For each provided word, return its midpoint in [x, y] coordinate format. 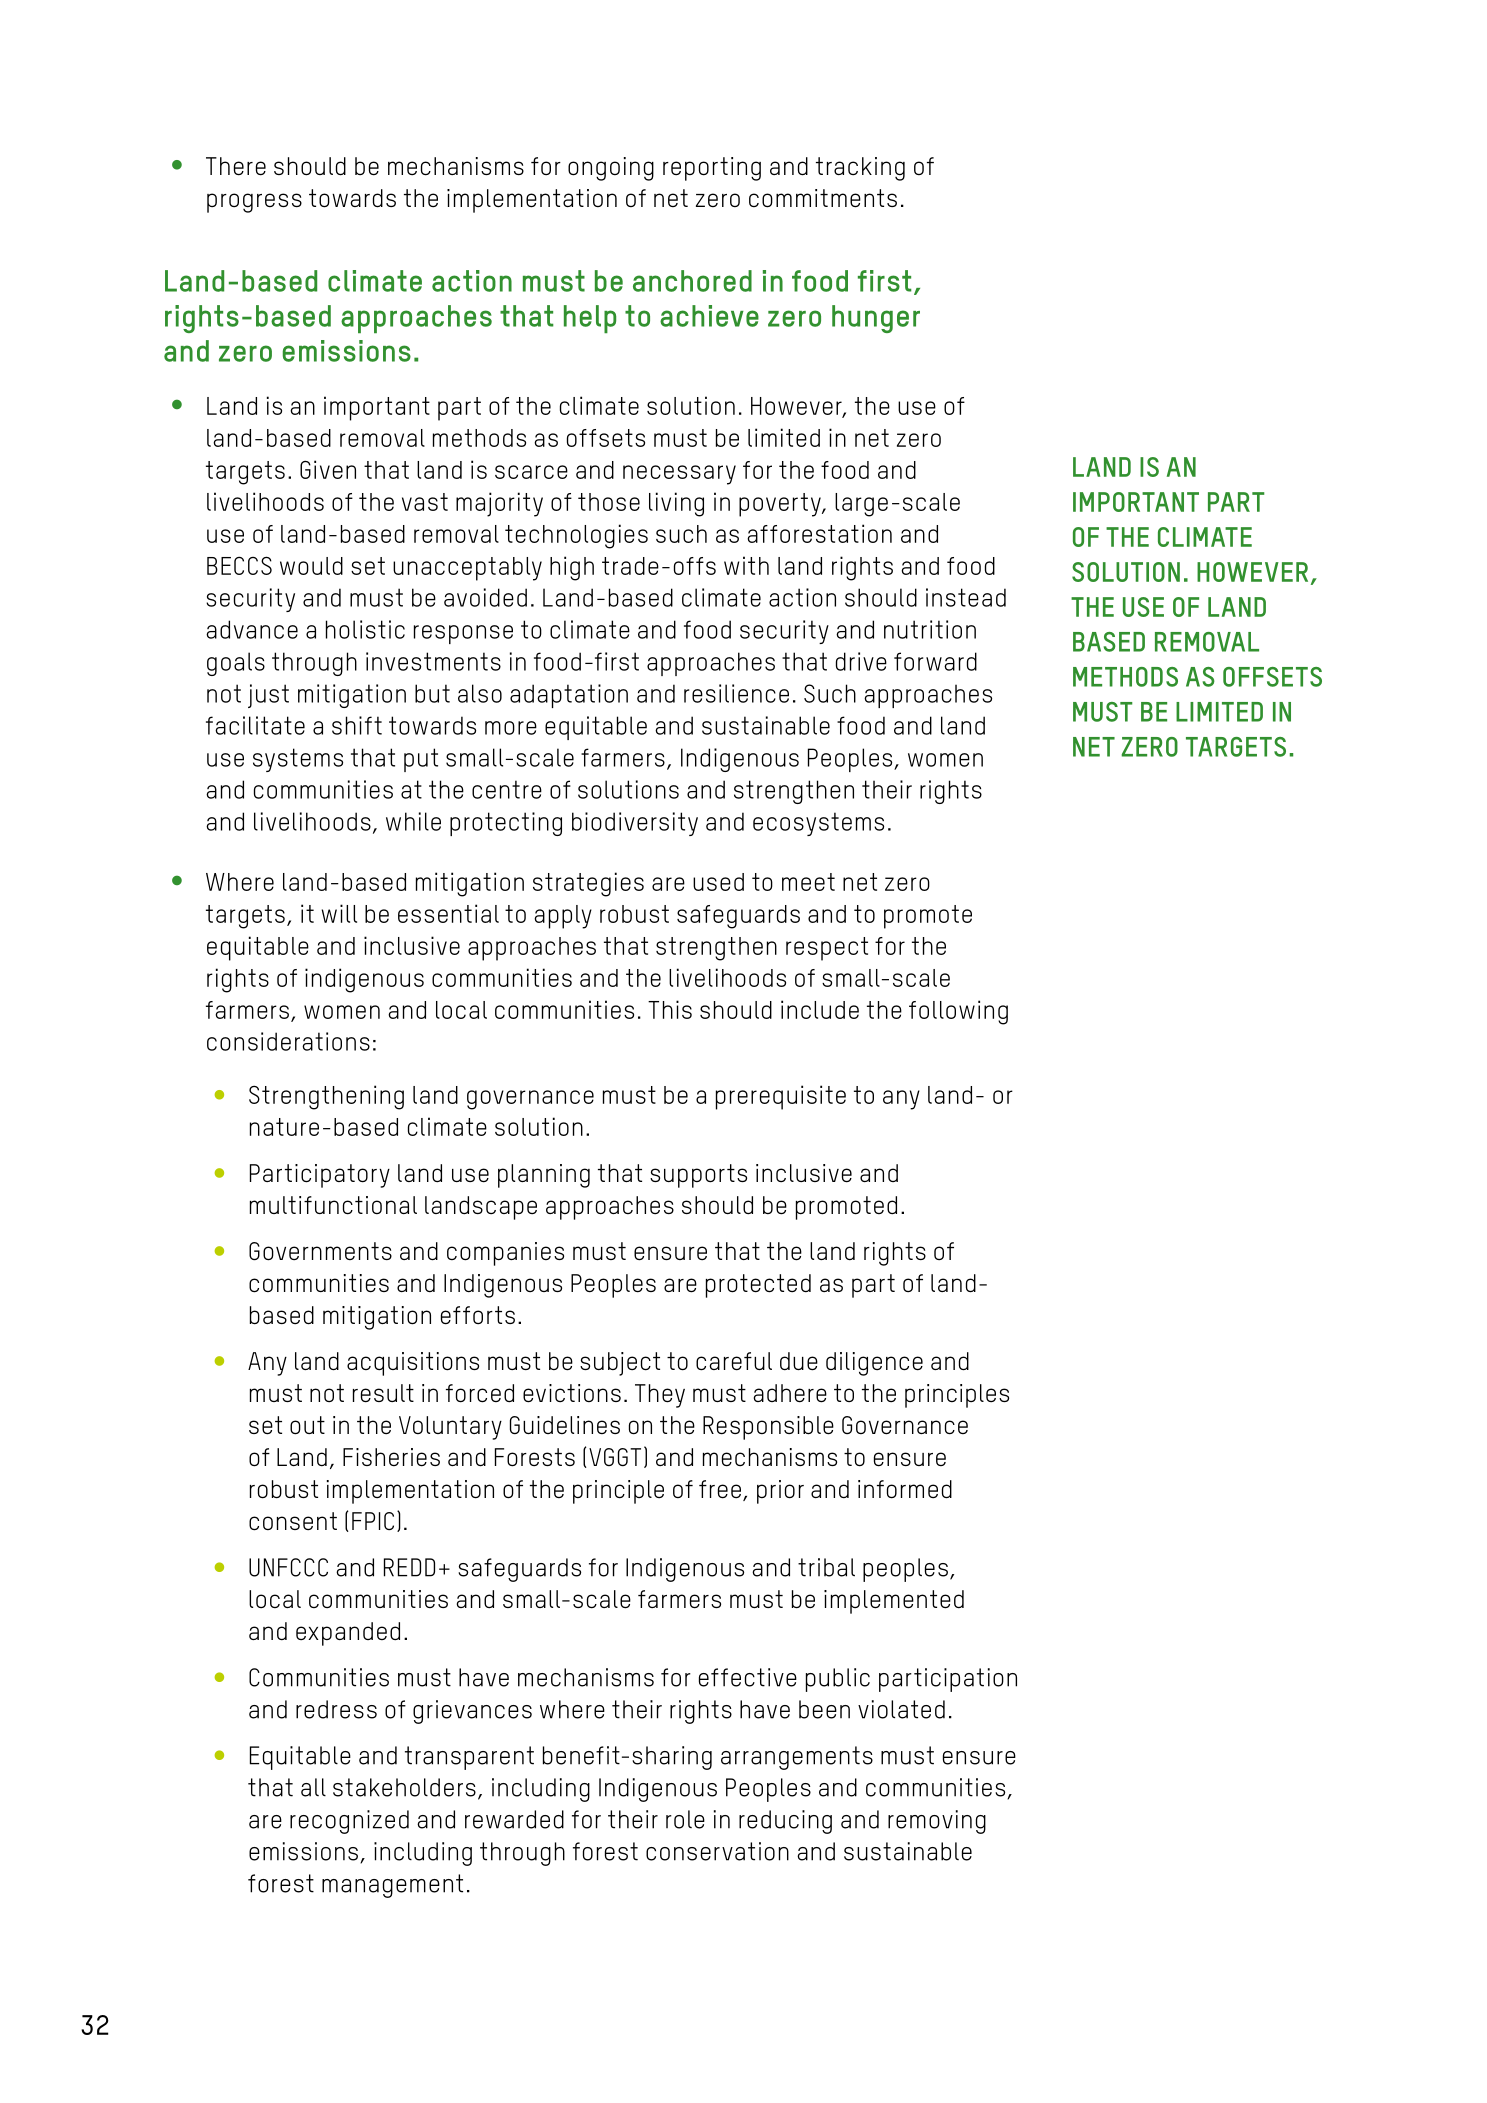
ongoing [611, 169]
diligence [874, 1364]
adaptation [569, 696]
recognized [349, 1822]
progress [254, 203]
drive [861, 661]
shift [357, 725]
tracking [860, 169]
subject [620, 1364]
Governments [320, 1251]
